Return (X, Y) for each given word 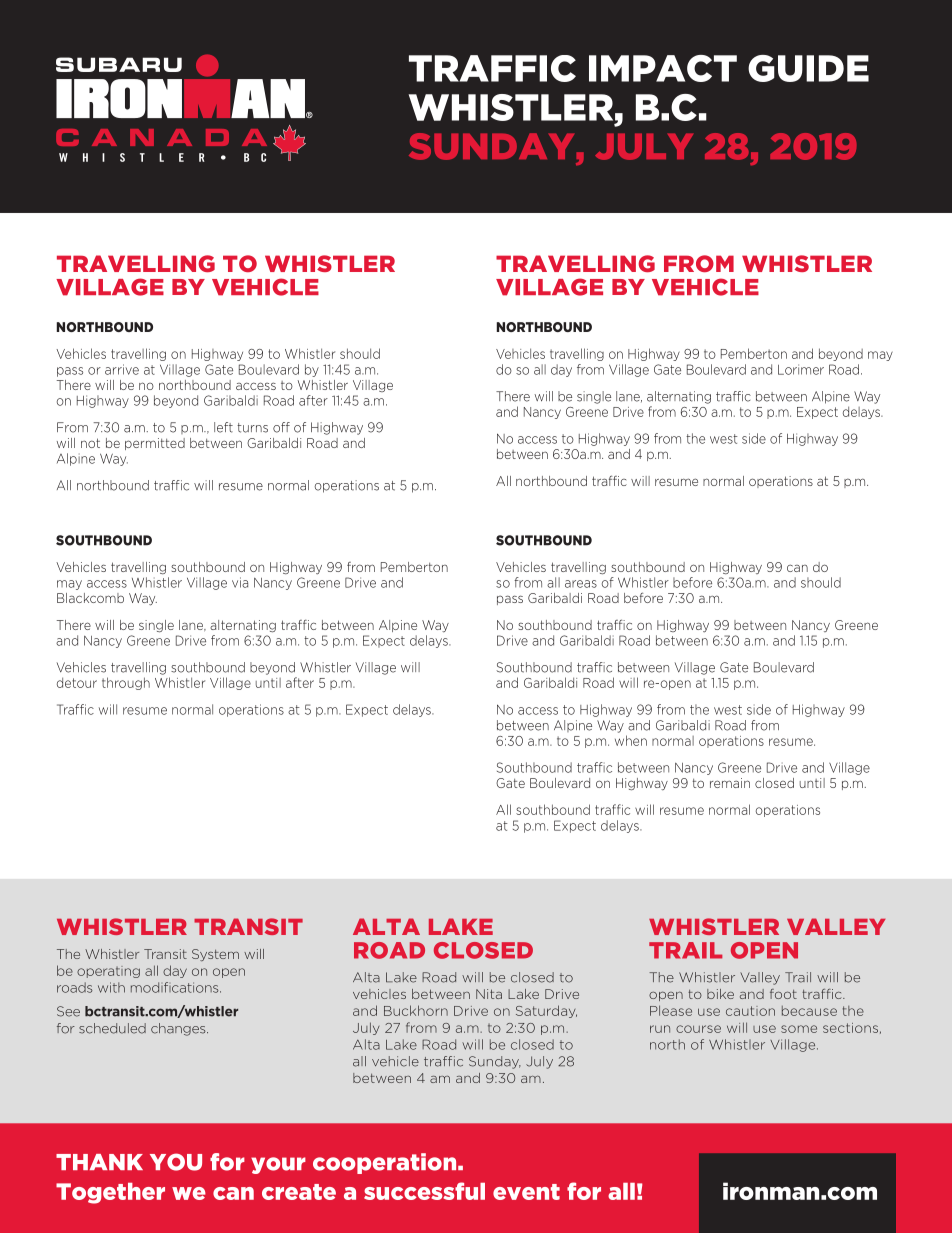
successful (424, 1191)
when (631, 740)
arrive (122, 369)
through (126, 683)
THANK (99, 1162)
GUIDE (808, 68)
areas (581, 584)
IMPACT (663, 68)
